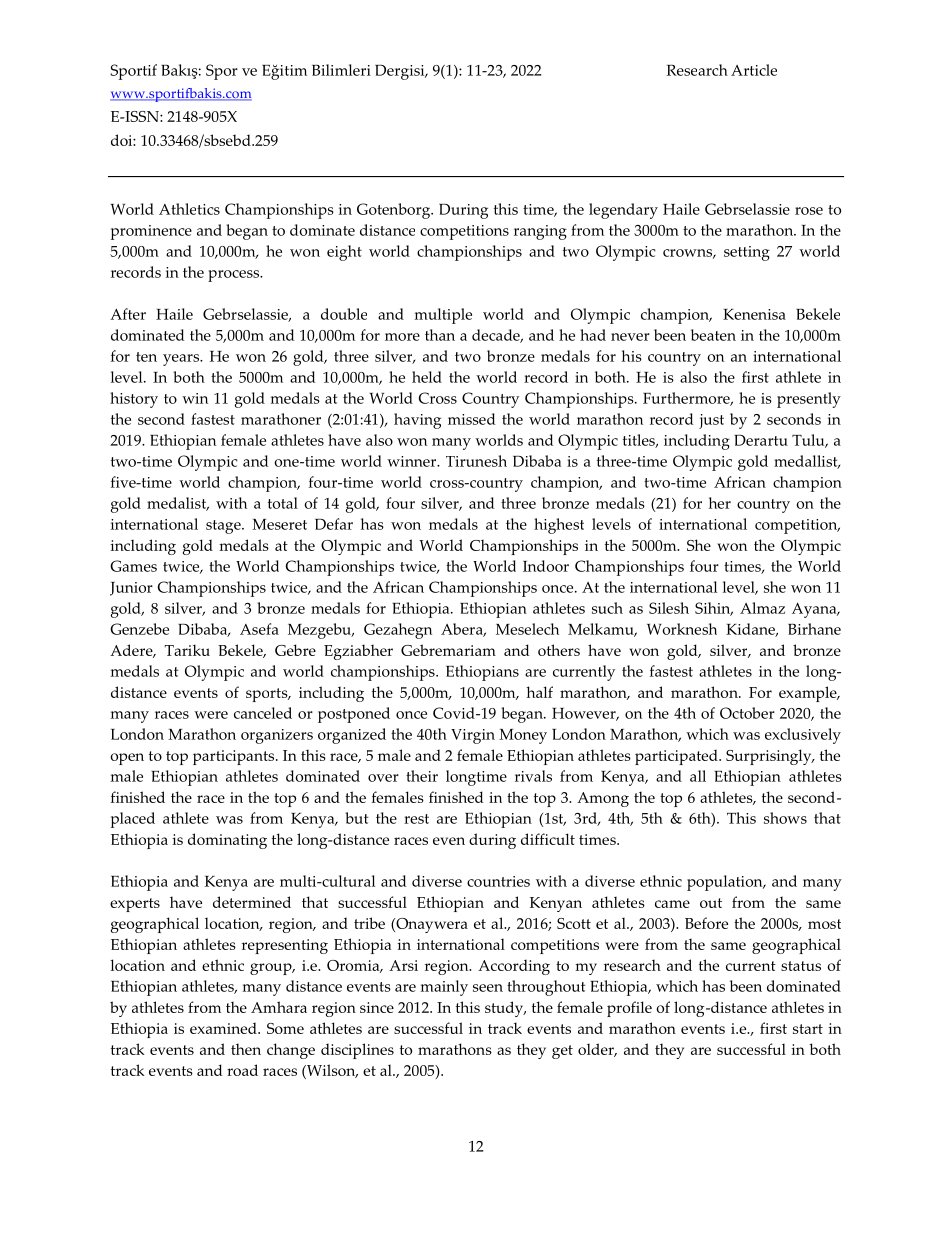  Describe the element at coordinates (747, 713) in the screenshot. I see `October` at that location.
